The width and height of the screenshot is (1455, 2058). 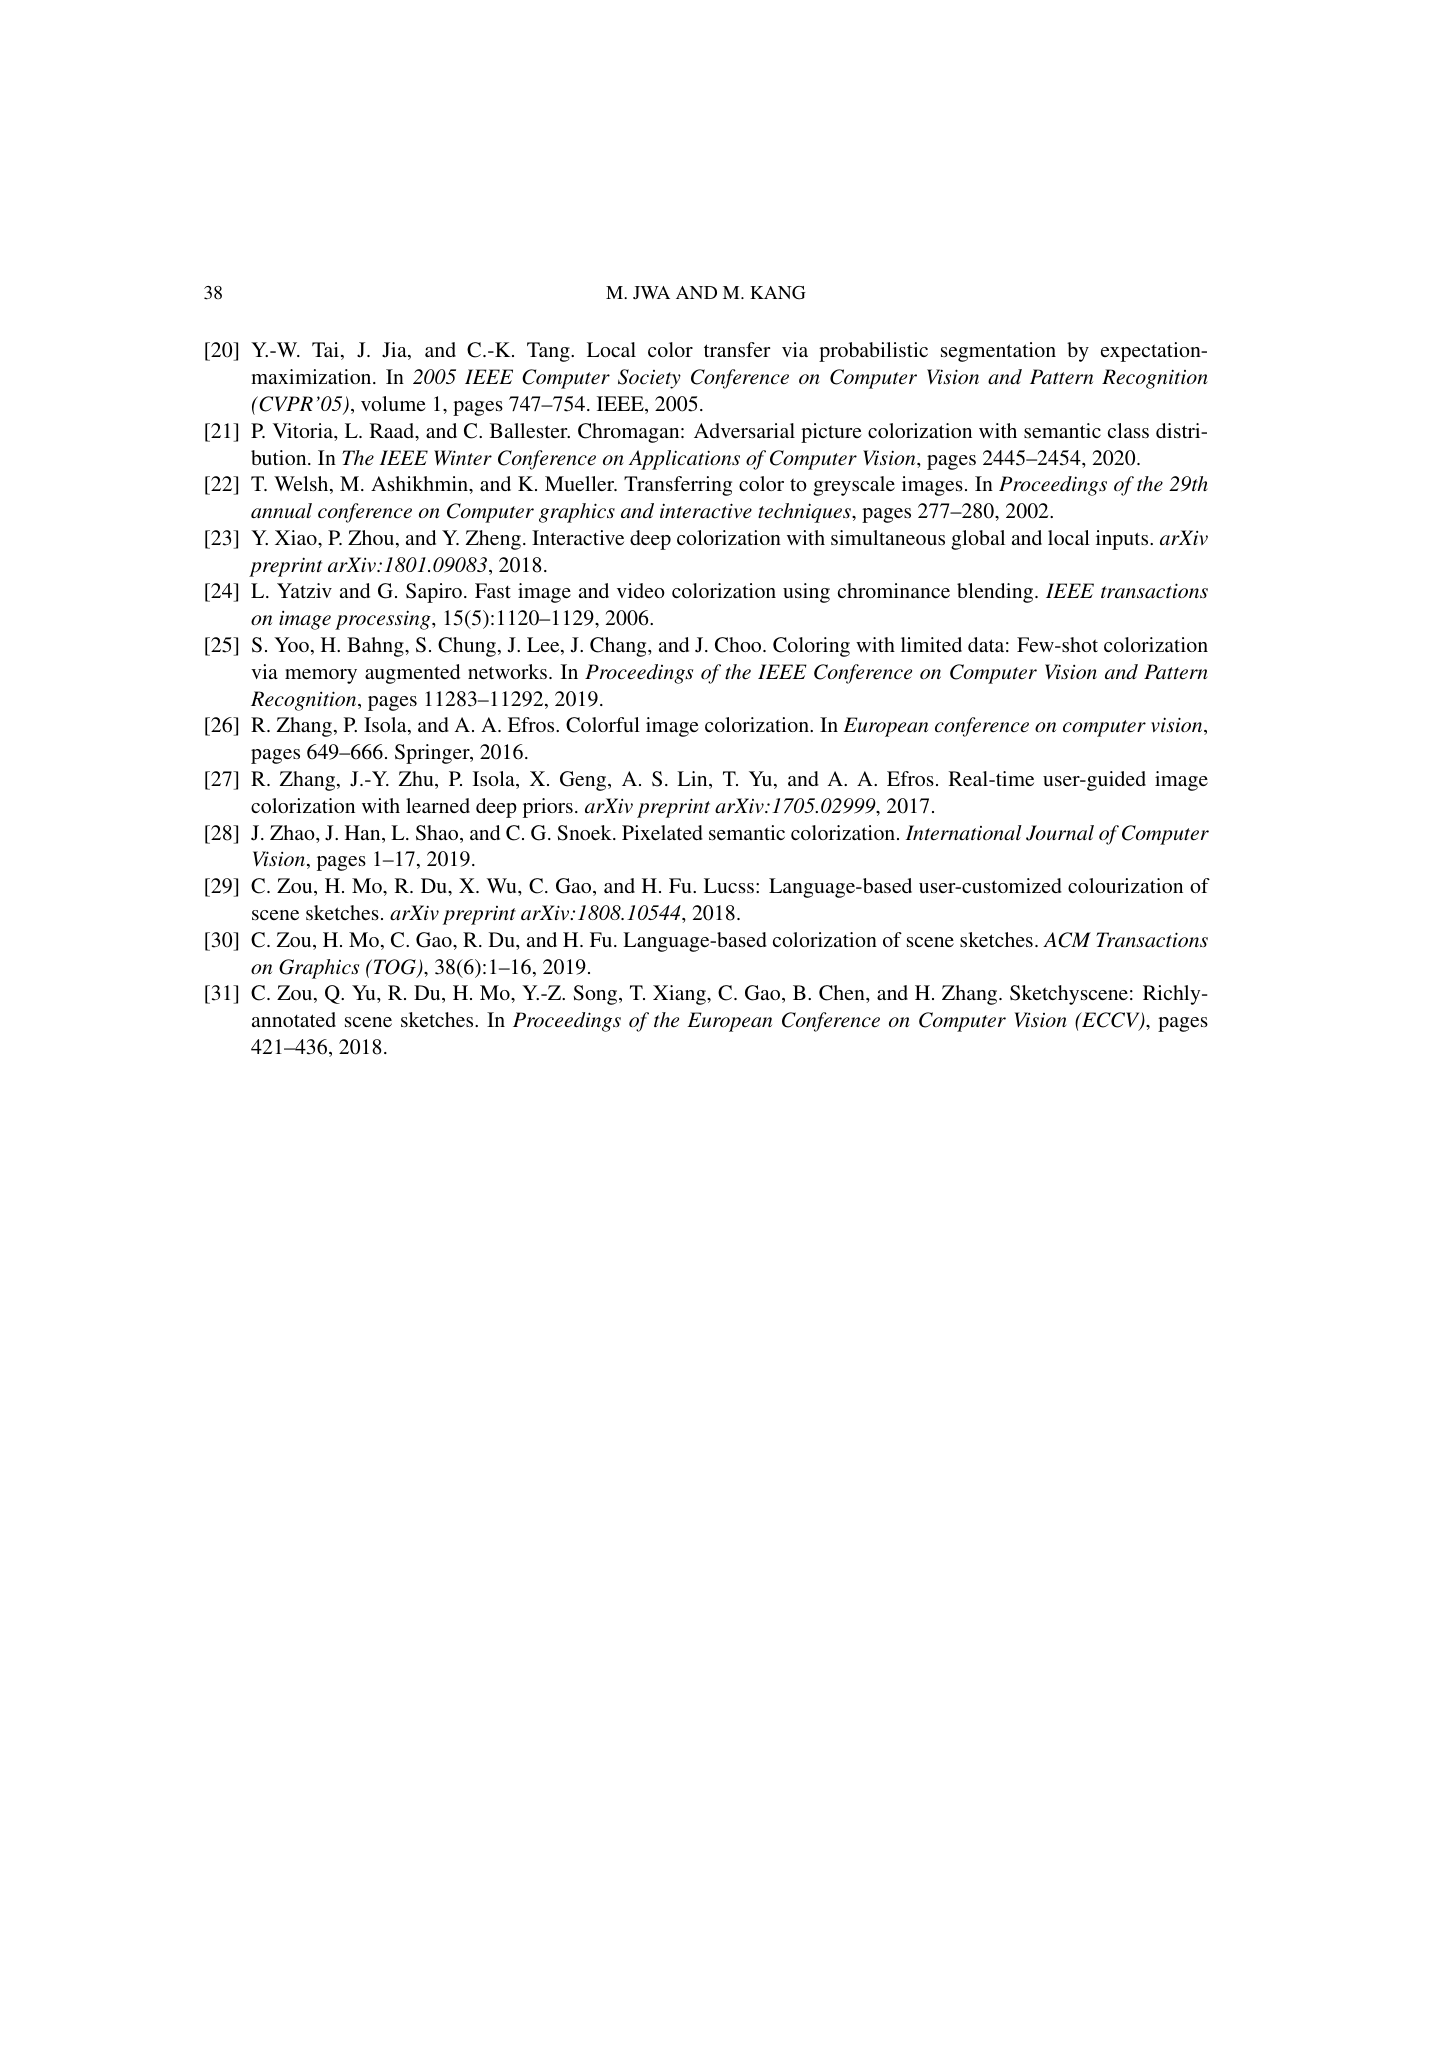 What do you see at coordinates (1067, 940) in the screenshot?
I see `ACM` at bounding box center [1067, 940].
